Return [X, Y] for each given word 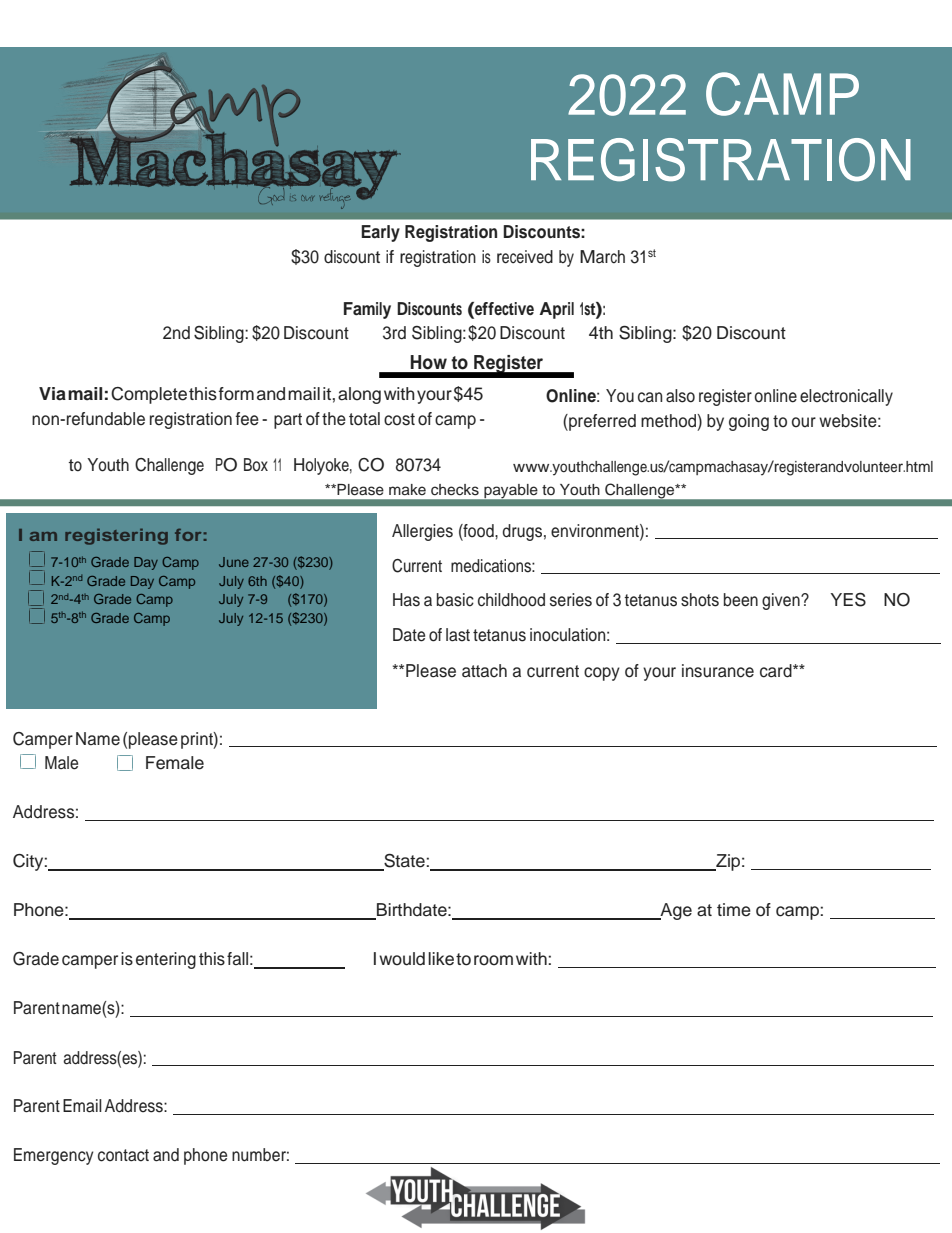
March [602, 257]
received [525, 257]
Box [256, 465]
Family [367, 310]
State [404, 861]
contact [123, 1155]
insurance [718, 671]
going [749, 422]
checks [455, 490]
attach [484, 671]
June [234, 562]
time [734, 910]
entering [166, 960]
